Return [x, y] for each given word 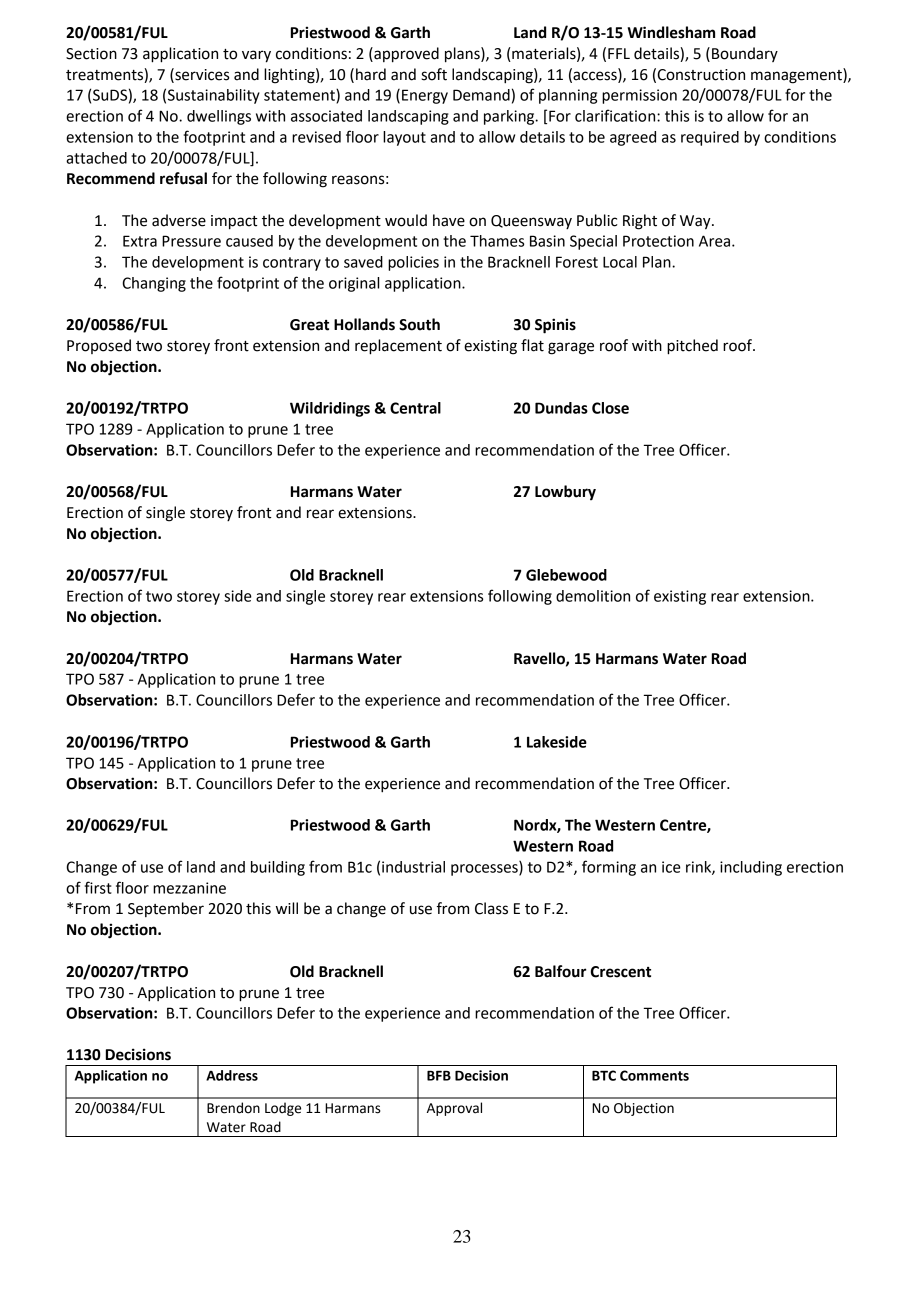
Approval [454, 1109]
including [751, 868]
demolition [593, 596]
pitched [692, 347]
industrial [413, 867]
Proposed [99, 346]
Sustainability [214, 96]
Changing [154, 284]
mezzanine [189, 888]
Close [610, 408]
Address [232, 1075]
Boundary [745, 54]
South [419, 324]
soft [434, 74]
